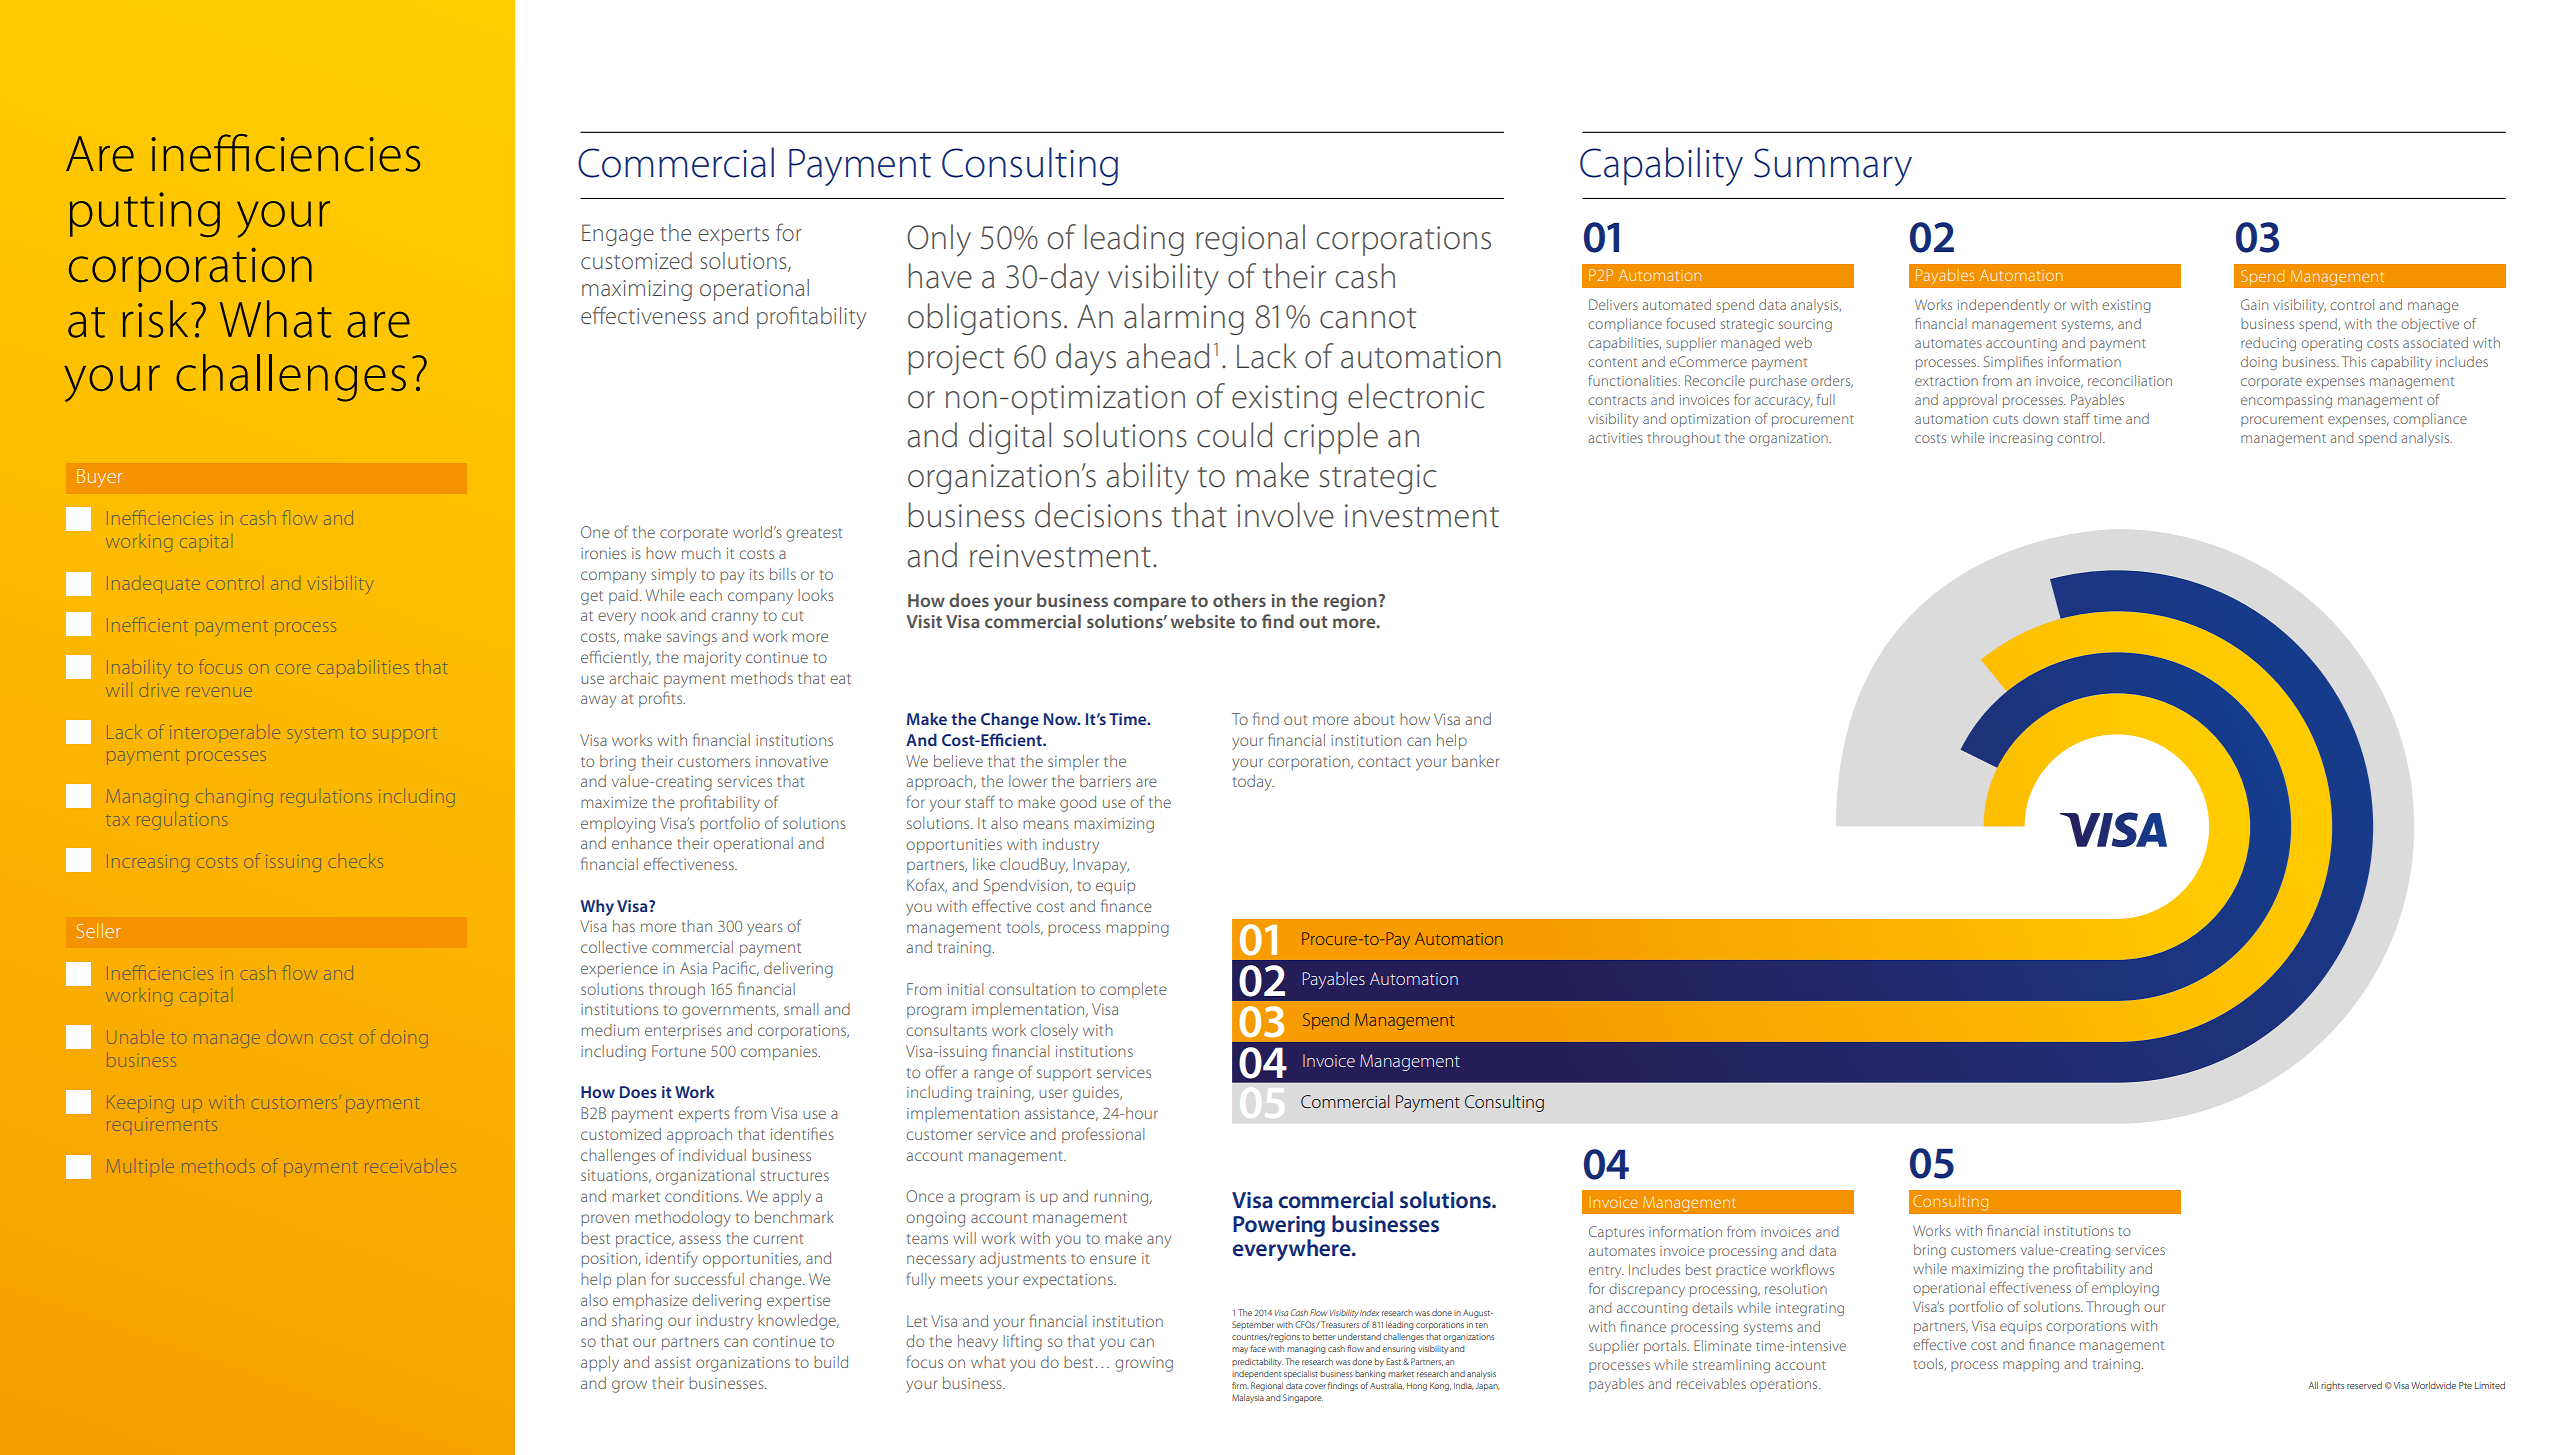 This page has width=2572, height=1455. I want to click on banker, so click(1475, 761).
